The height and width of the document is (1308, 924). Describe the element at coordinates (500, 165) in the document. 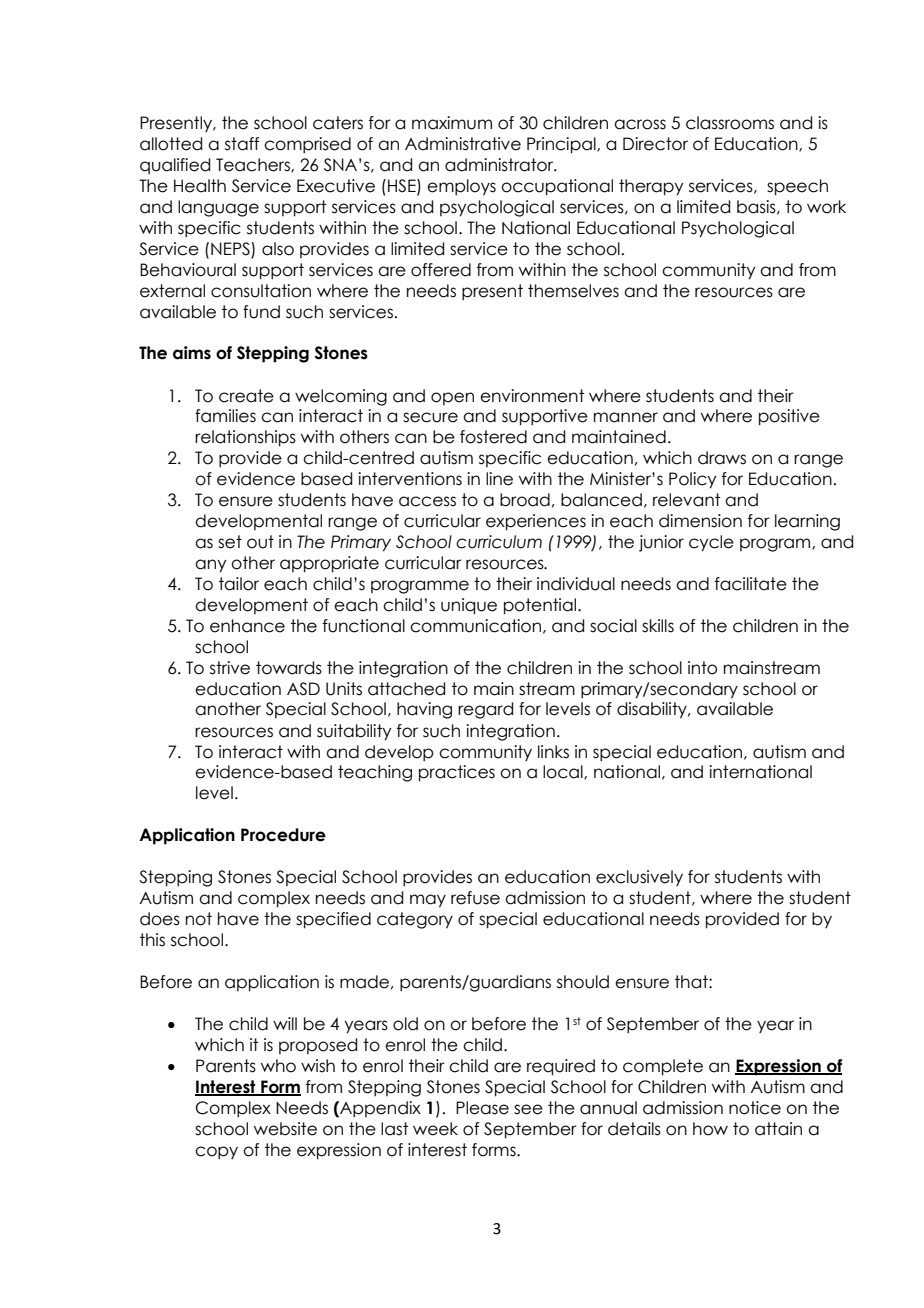

I see `administrator` at that location.
